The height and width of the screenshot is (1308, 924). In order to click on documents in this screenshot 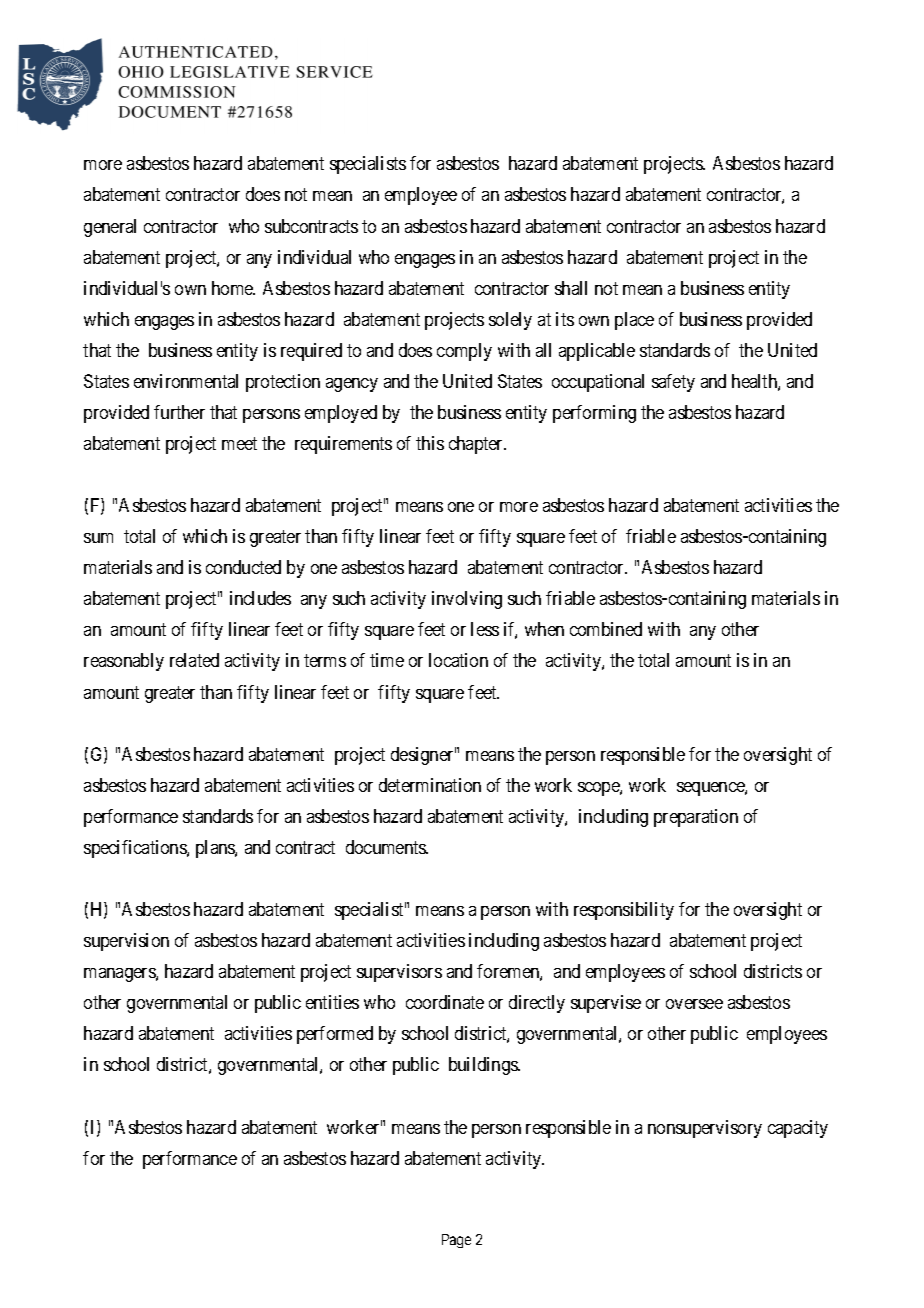, I will do `click(387, 847)`.
